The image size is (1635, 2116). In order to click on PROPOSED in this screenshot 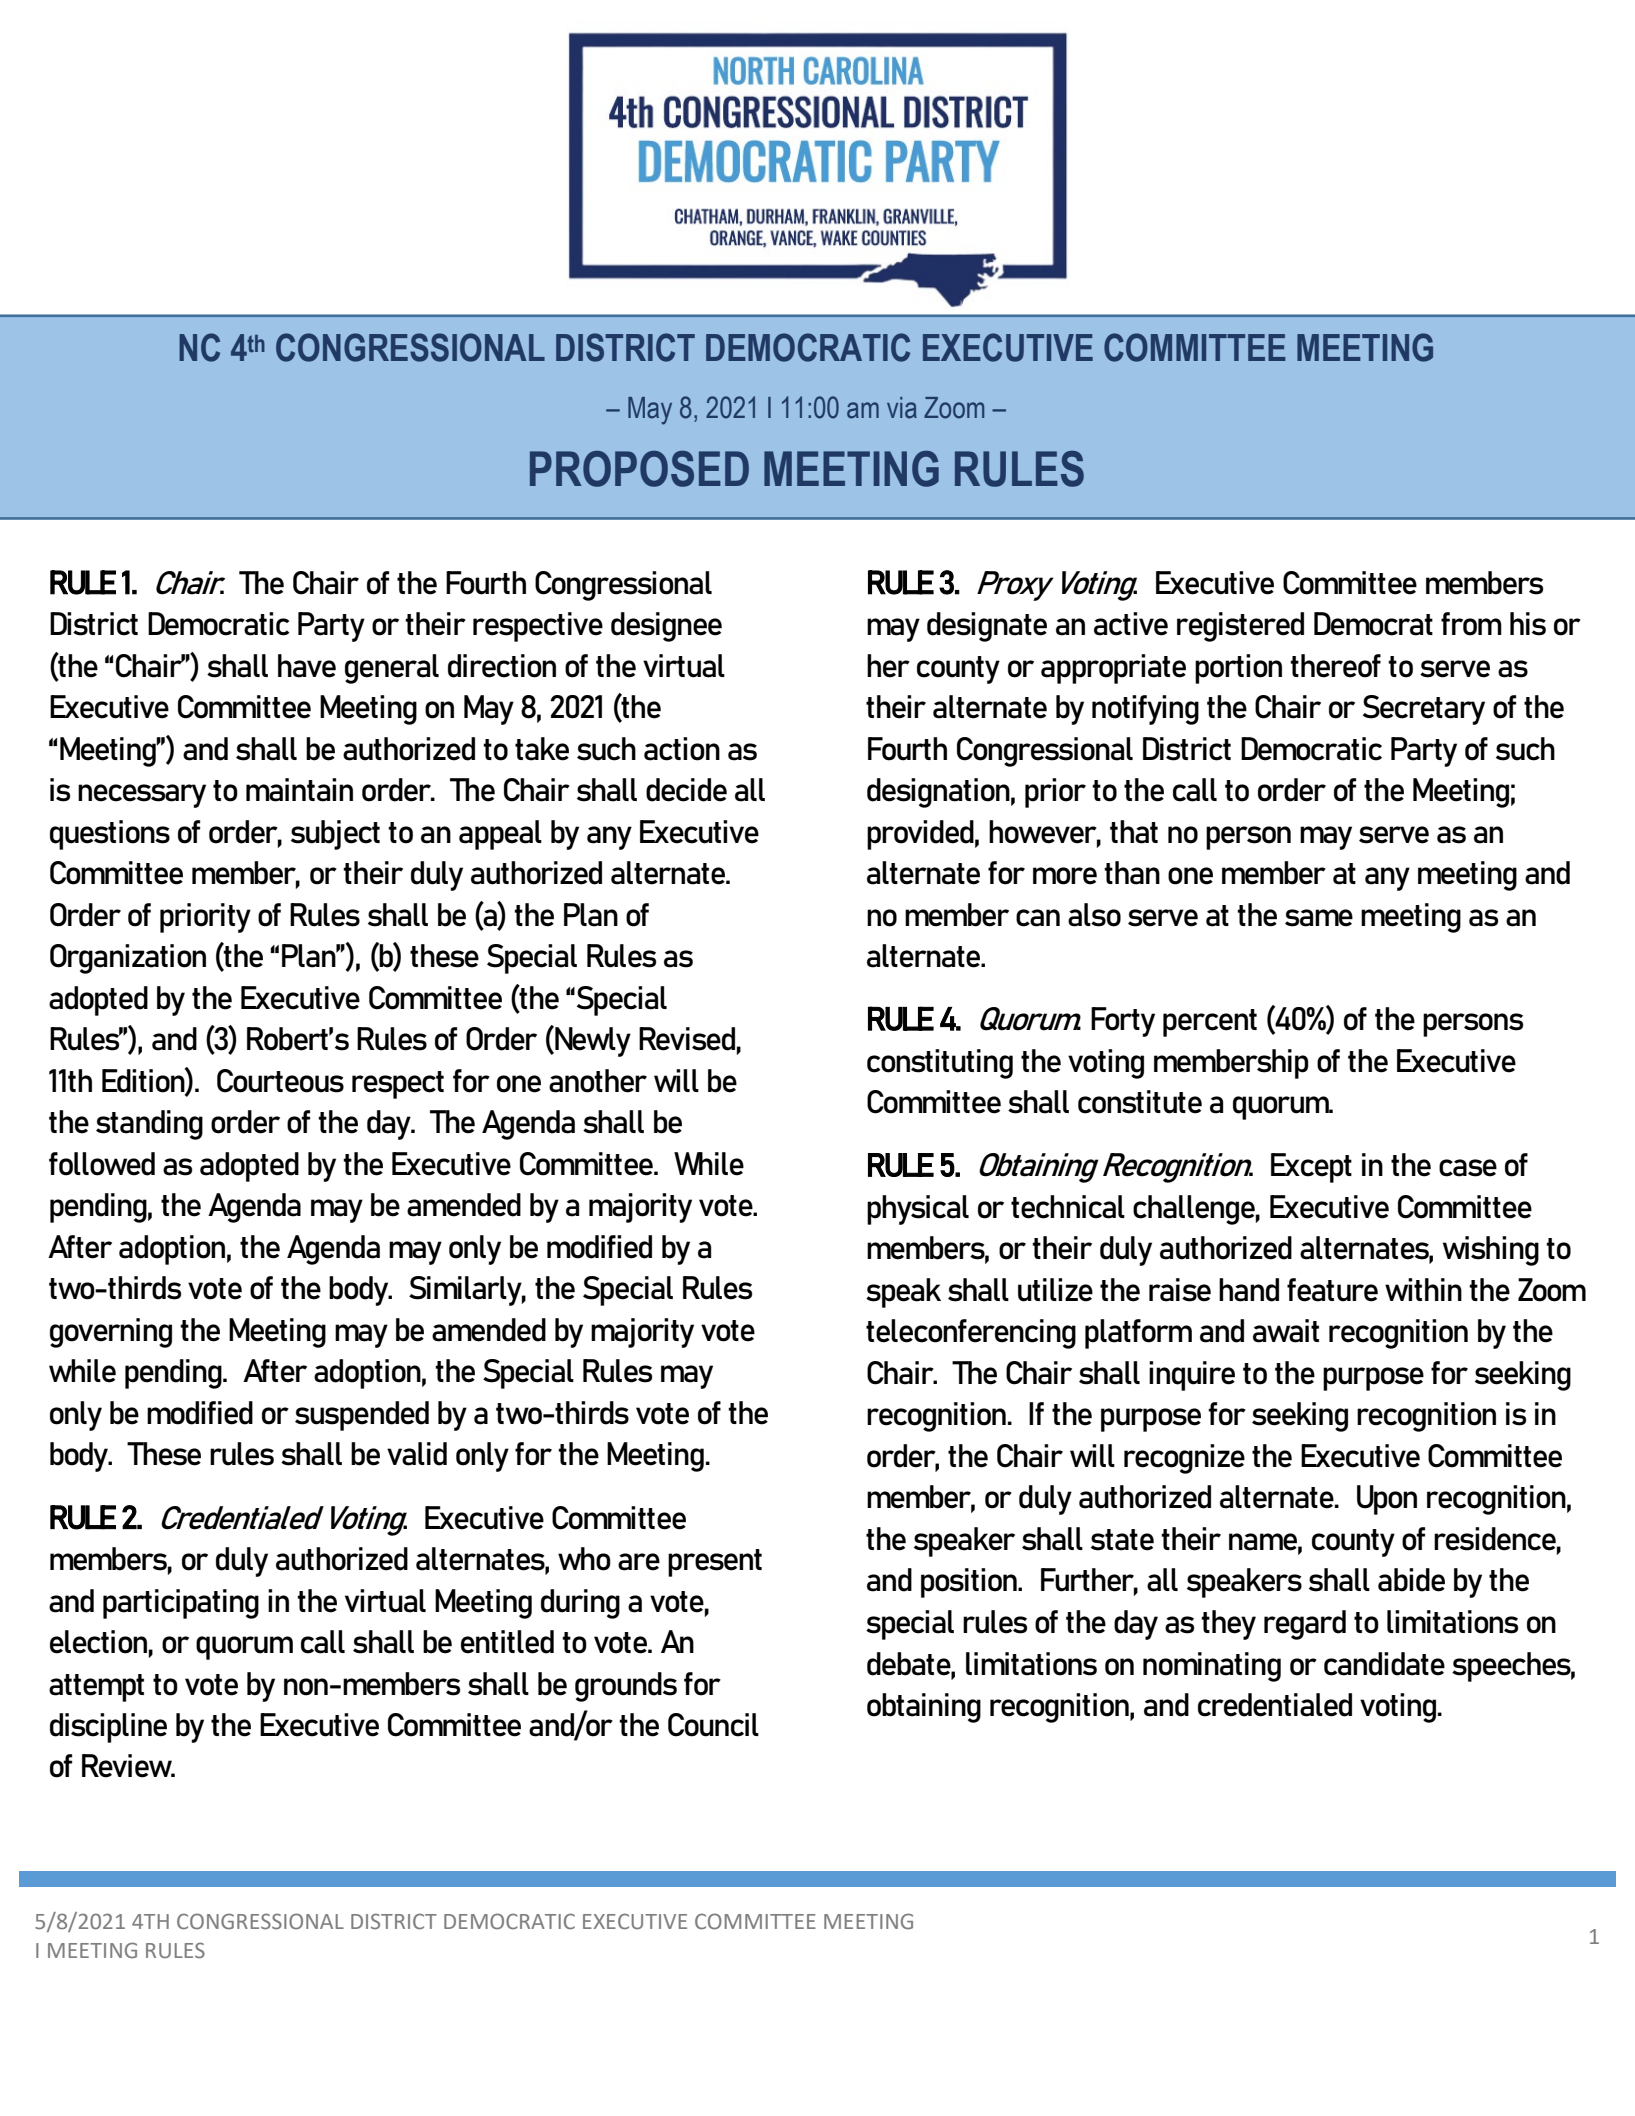, I will do `click(639, 469)`.
